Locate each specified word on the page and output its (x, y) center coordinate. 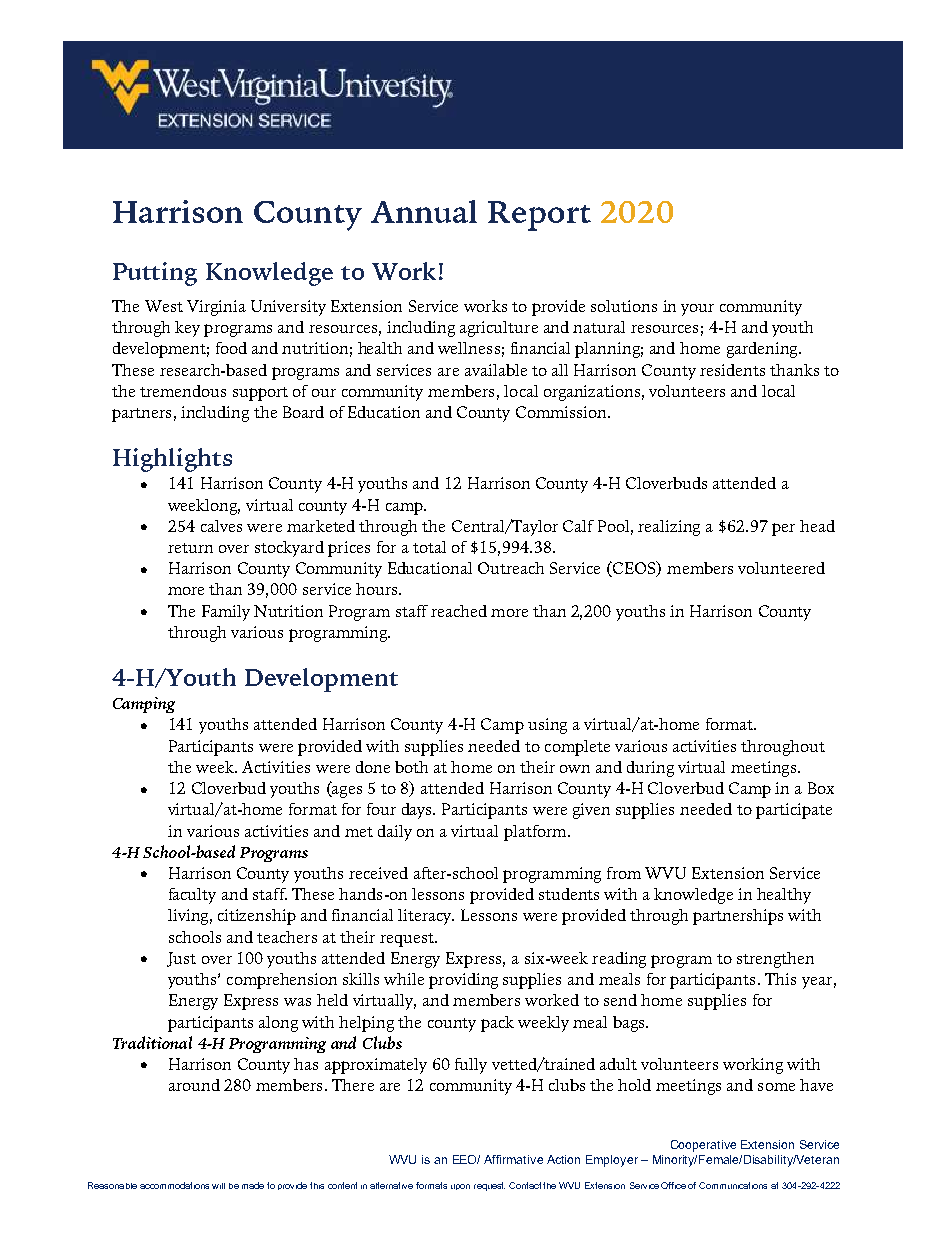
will (218, 1186)
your (697, 310)
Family (226, 613)
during (650, 769)
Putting (155, 274)
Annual (424, 211)
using (547, 726)
